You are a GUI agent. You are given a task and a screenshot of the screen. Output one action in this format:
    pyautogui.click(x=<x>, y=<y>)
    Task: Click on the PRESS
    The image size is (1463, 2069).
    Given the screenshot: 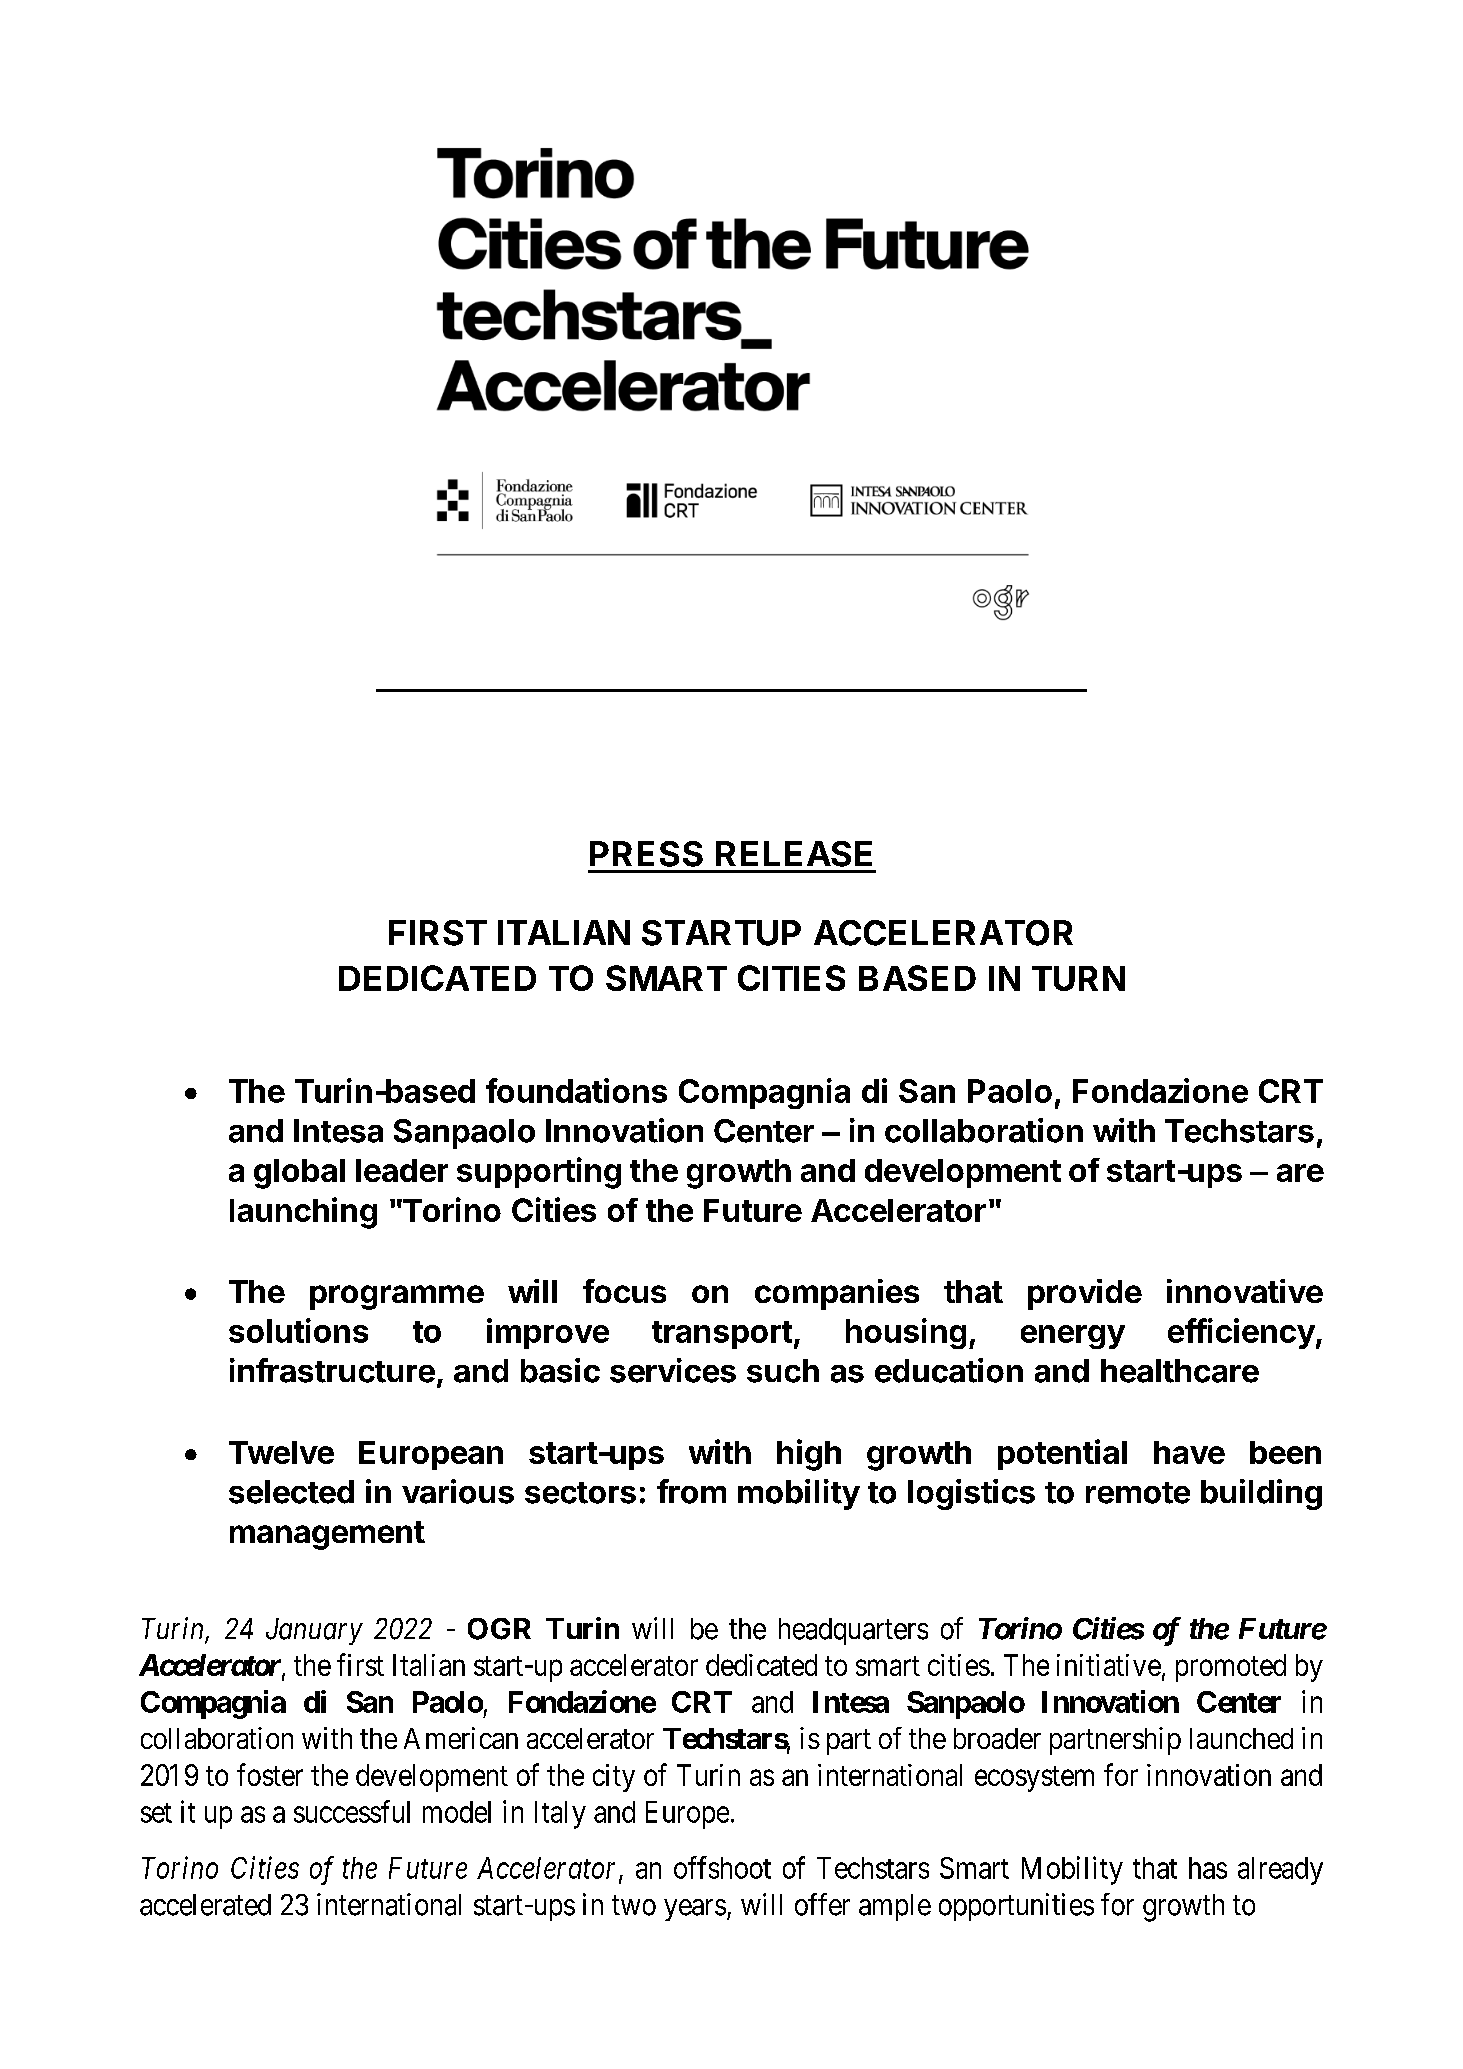 What is the action you would take?
    pyautogui.click(x=646, y=854)
